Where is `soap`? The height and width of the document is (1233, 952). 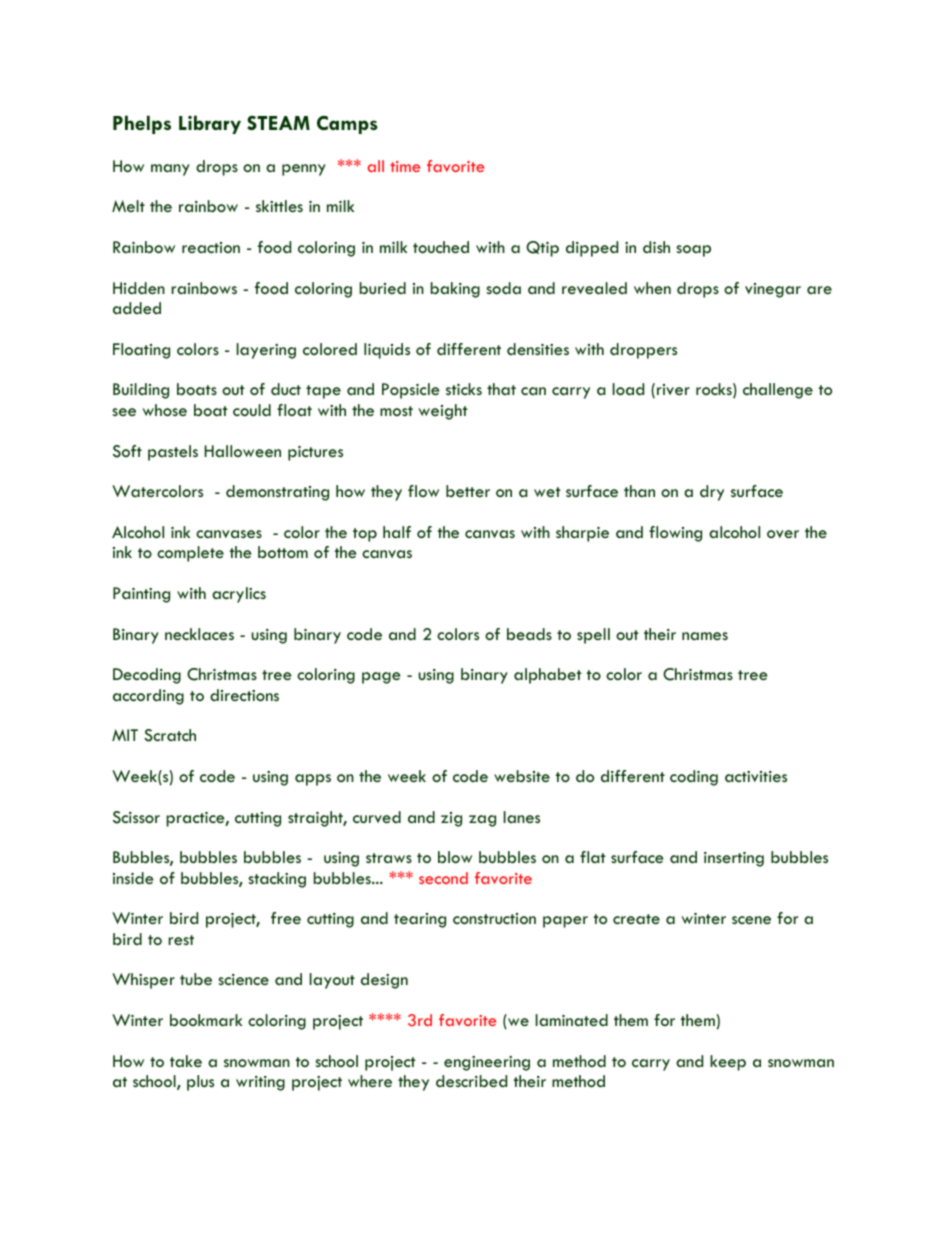 soap is located at coordinates (693, 251).
